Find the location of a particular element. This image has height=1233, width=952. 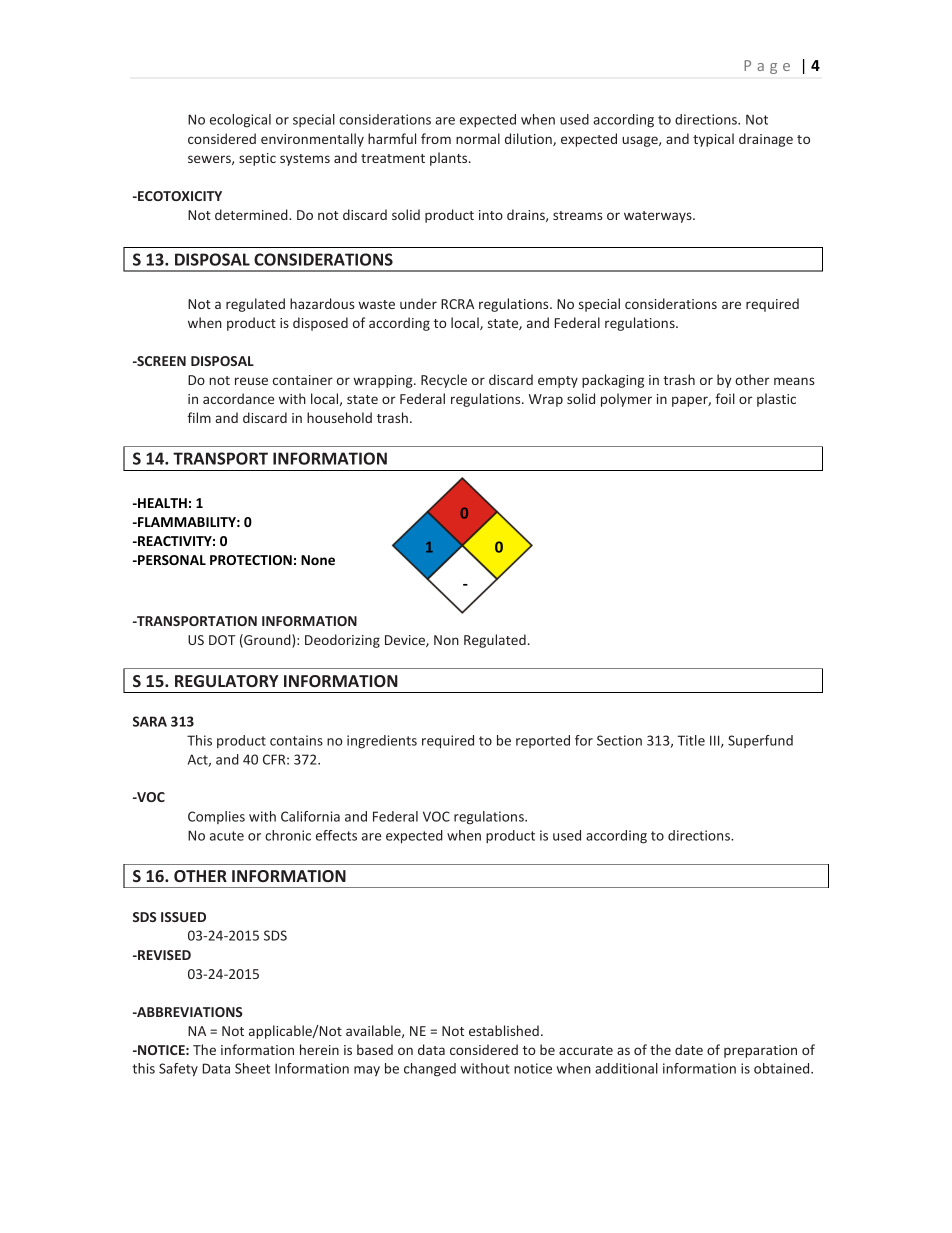

normal is located at coordinates (478, 138).
